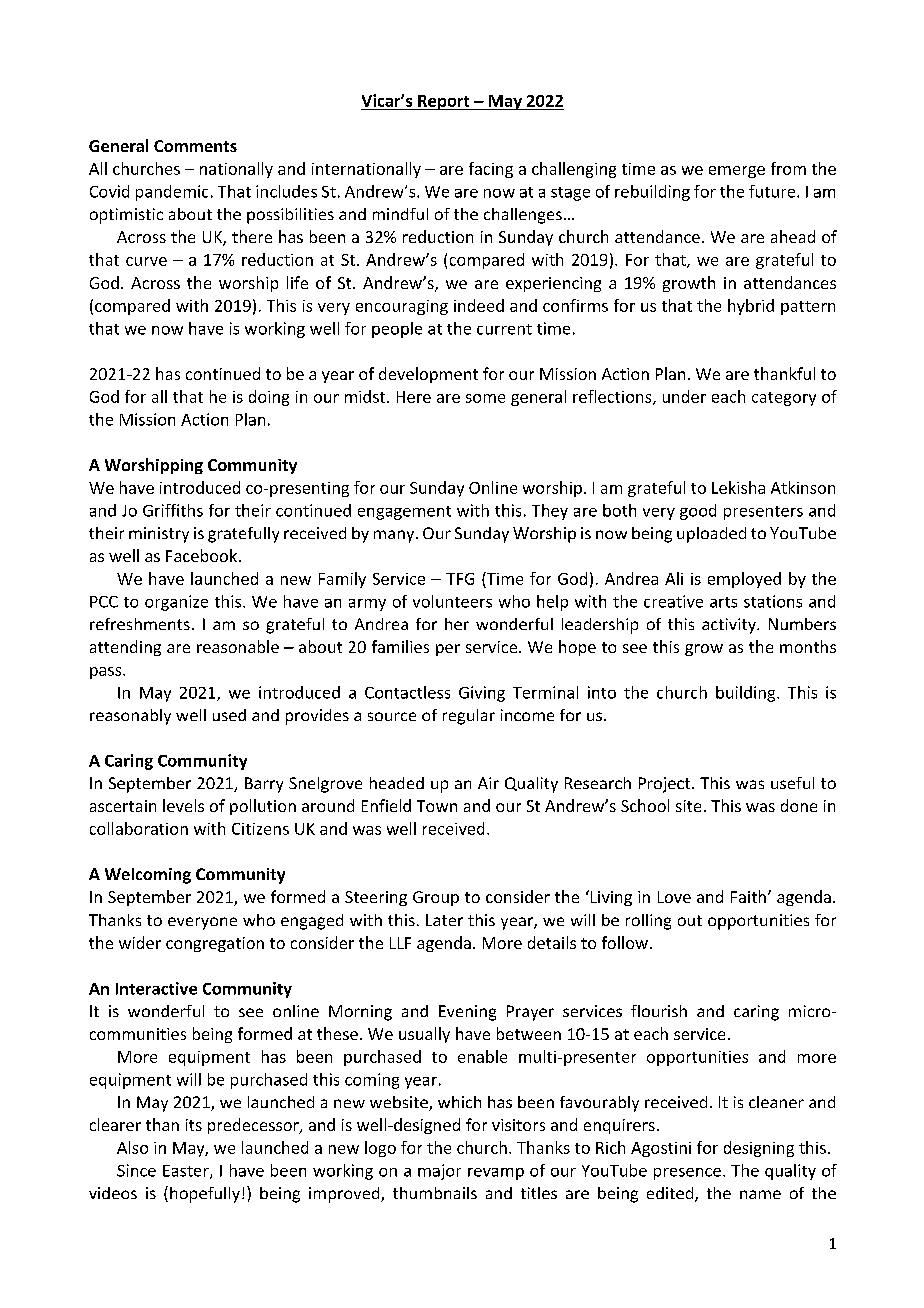 This image has height=1308, width=924. What do you see at coordinates (737, 172) in the image?
I see `emerge` at bounding box center [737, 172].
